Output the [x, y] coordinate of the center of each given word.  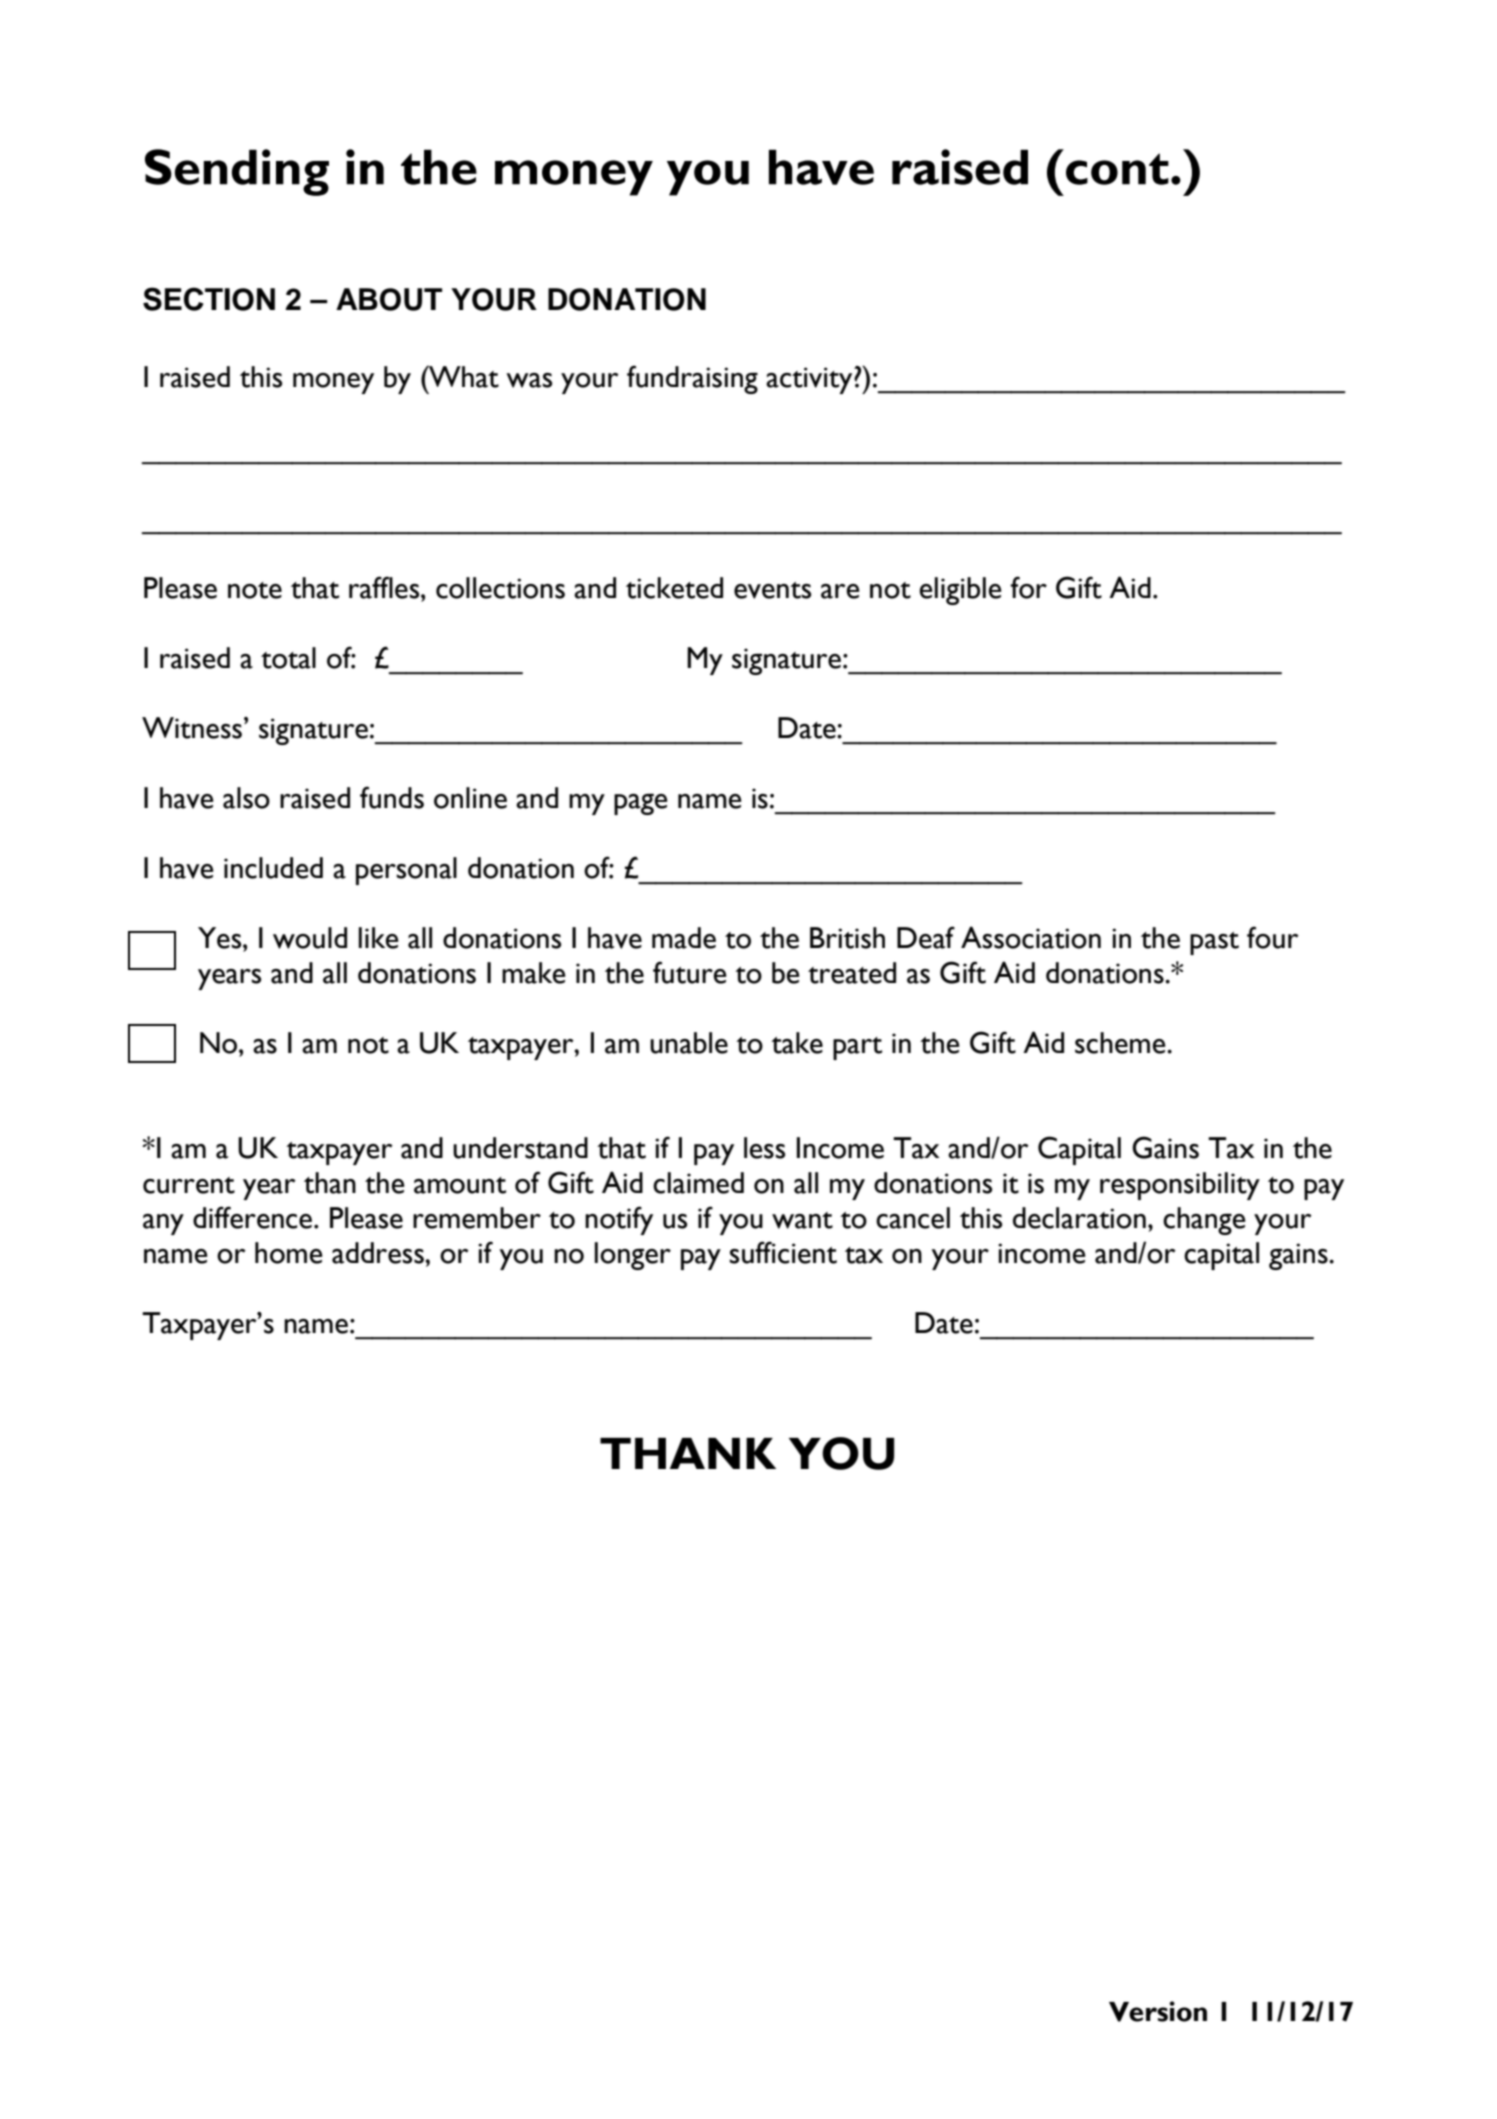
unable [689, 1043]
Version [1158, 2011]
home [289, 1253]
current [189, 1185]
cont [1117, 169]
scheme [1121, 1043]
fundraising [692, 379]
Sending [237, 172]
